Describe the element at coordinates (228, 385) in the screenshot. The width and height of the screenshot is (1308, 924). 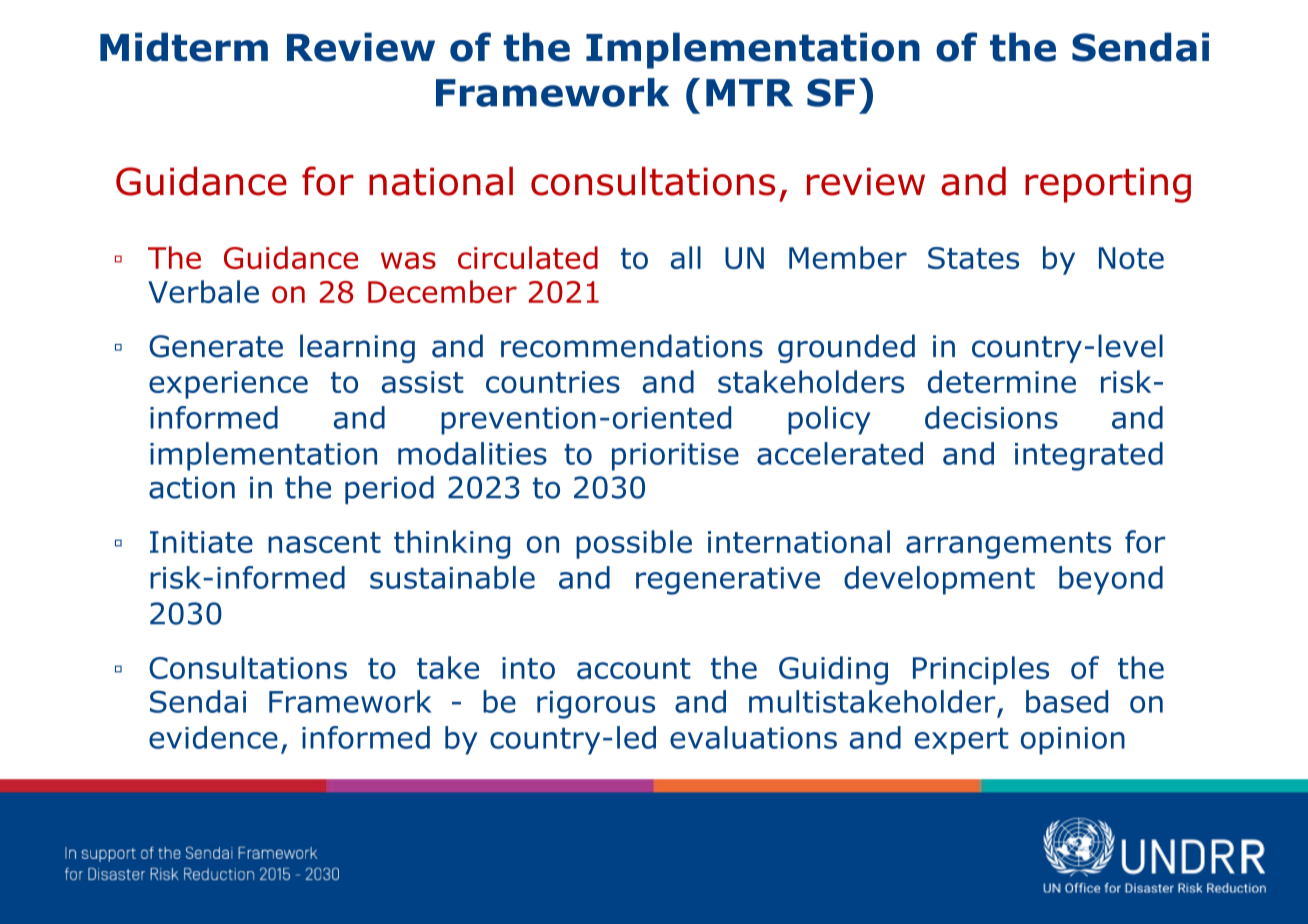
I see `experience` at that location.
